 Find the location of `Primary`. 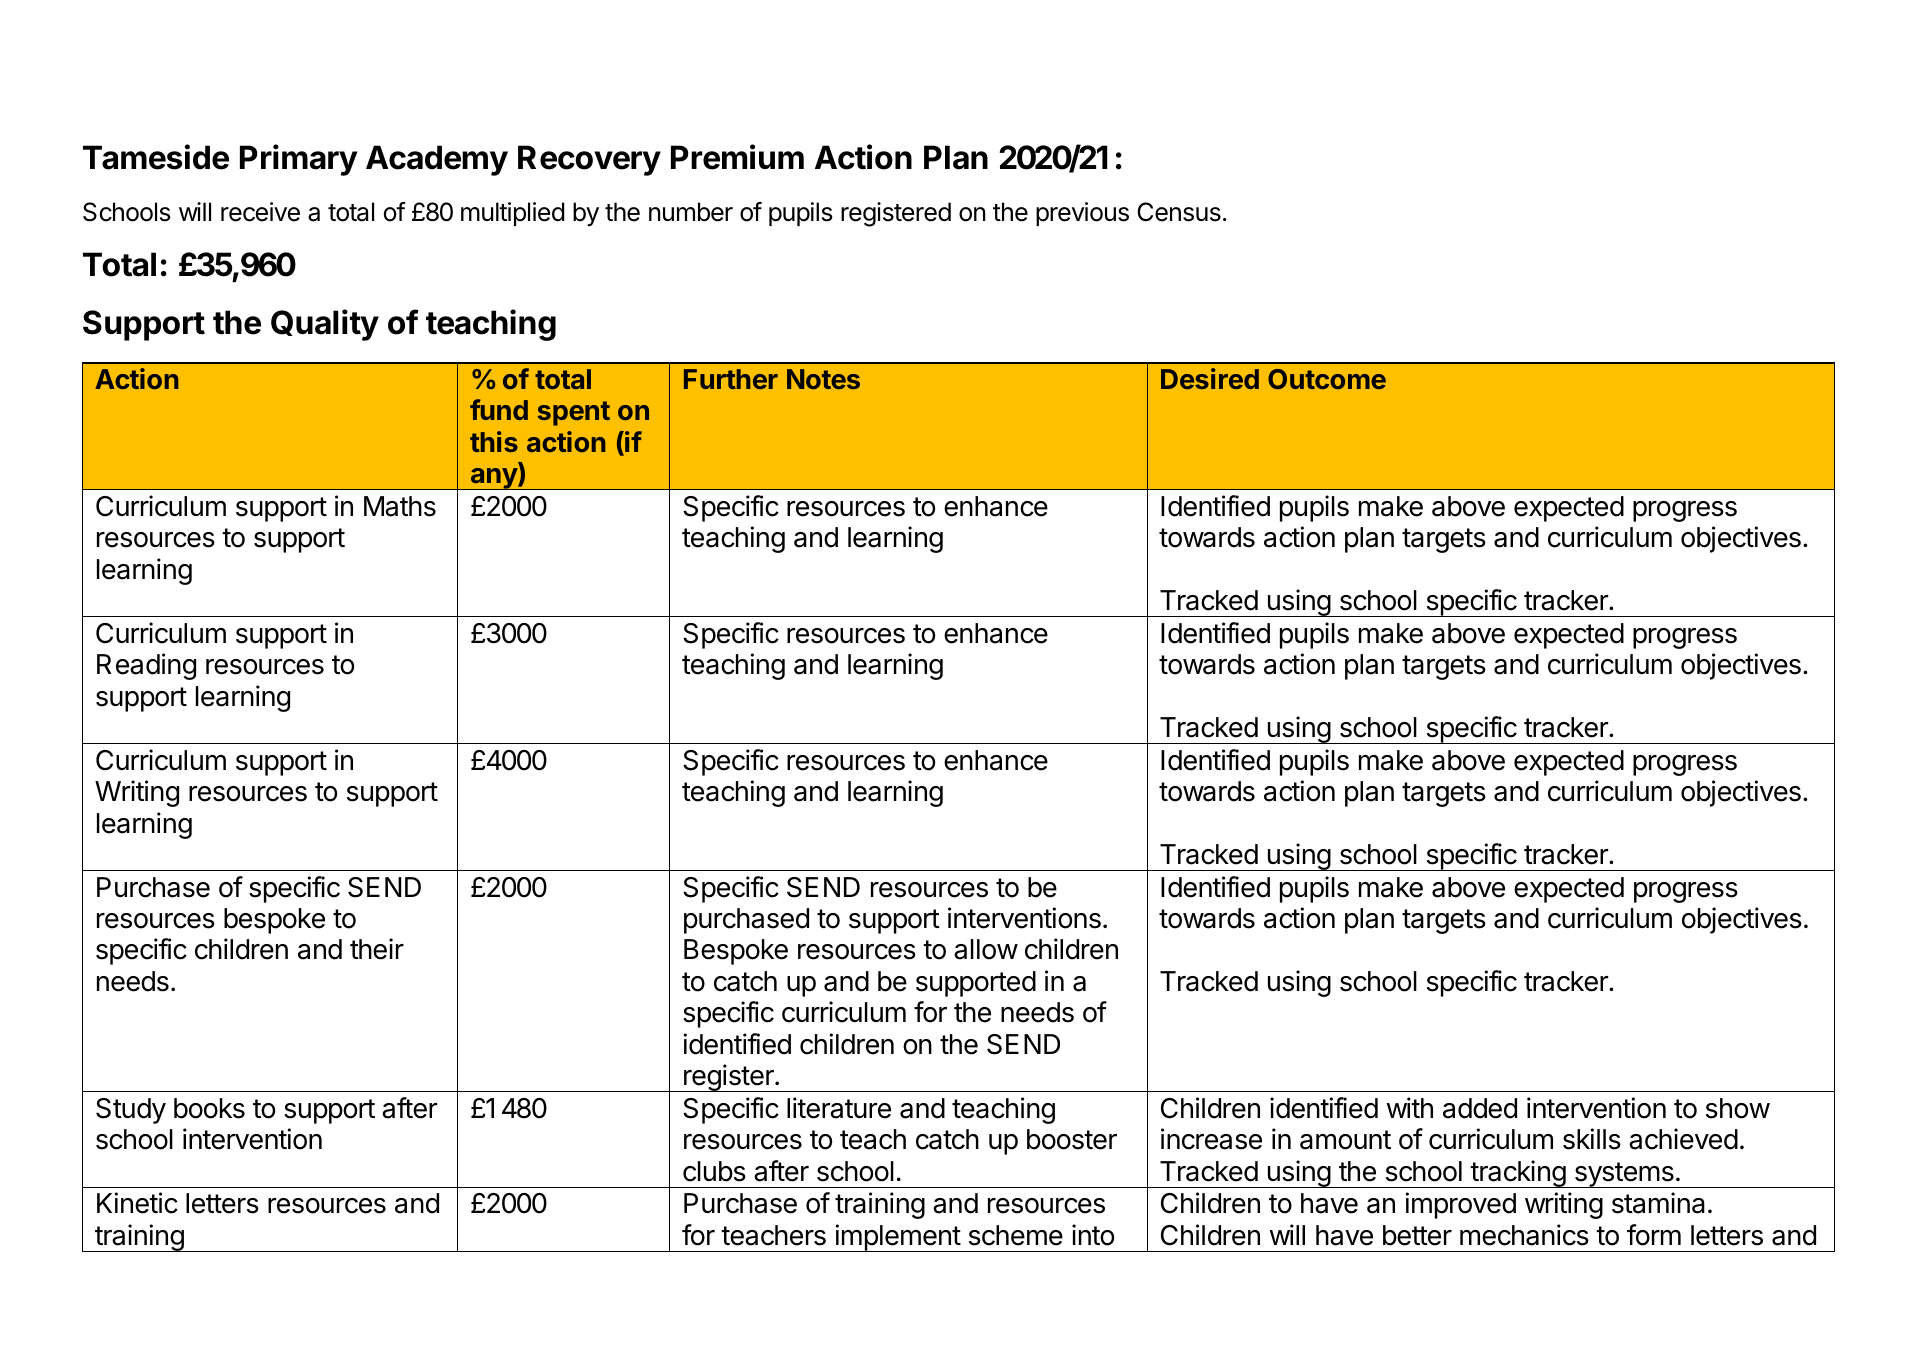

Primary is located at coordinates (298, 160).
